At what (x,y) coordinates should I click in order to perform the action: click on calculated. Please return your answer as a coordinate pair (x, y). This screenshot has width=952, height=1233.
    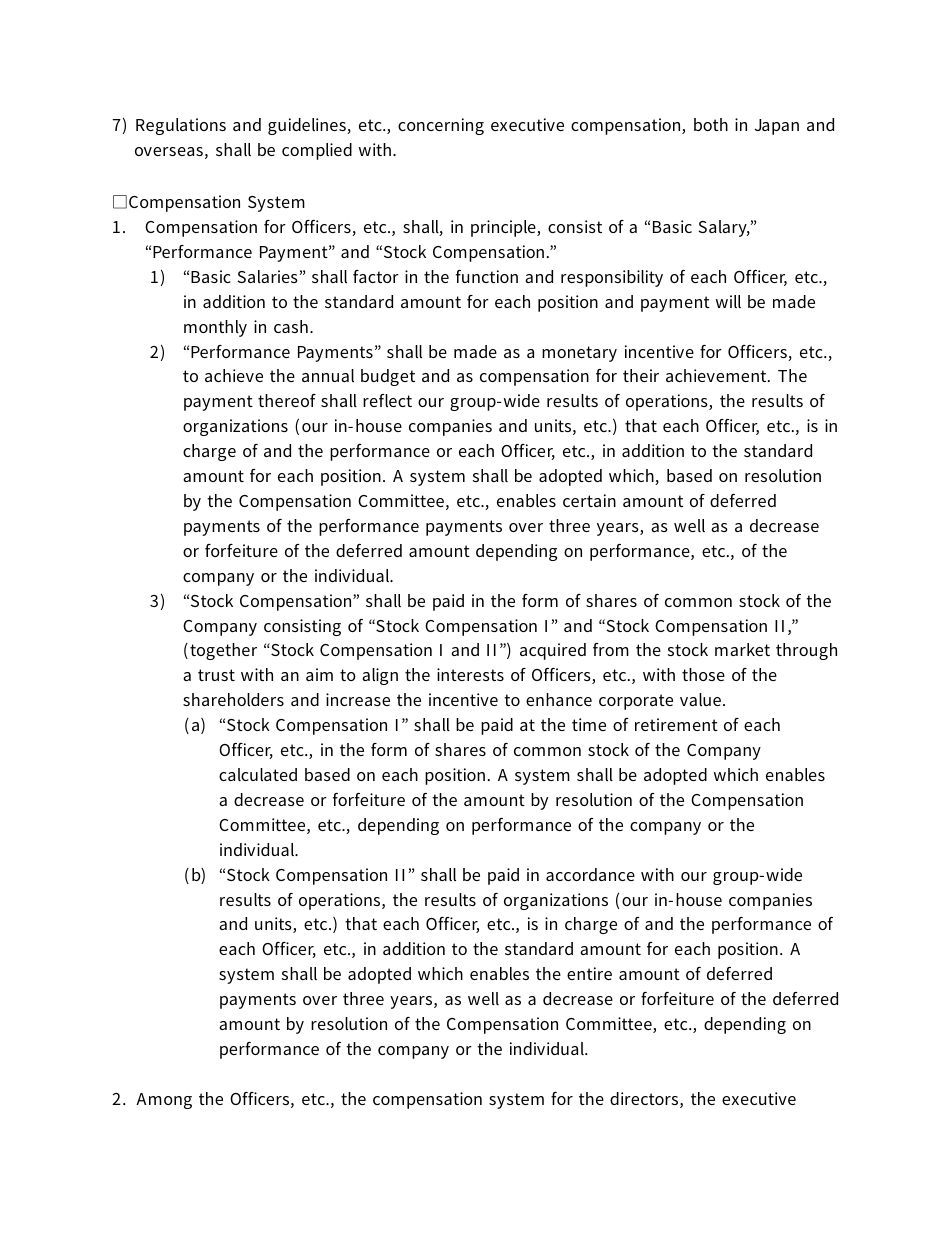
    Looking at the image, I should click on (258, 774).
